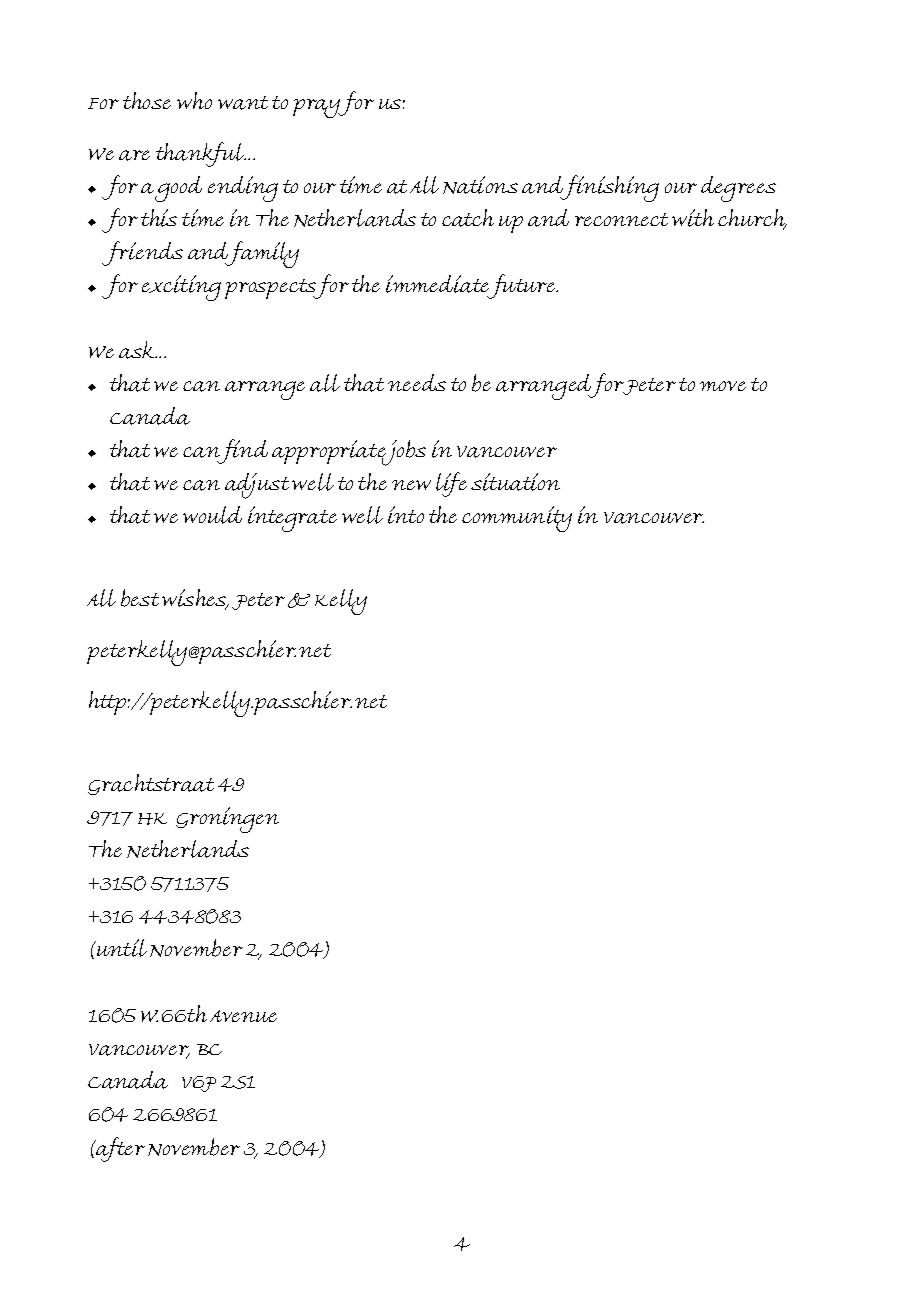 The width and height of the document is (924, 1308). What do you see at coordinates (517, 519) in the document?
I see `community` at bounding box center [517, 519].
